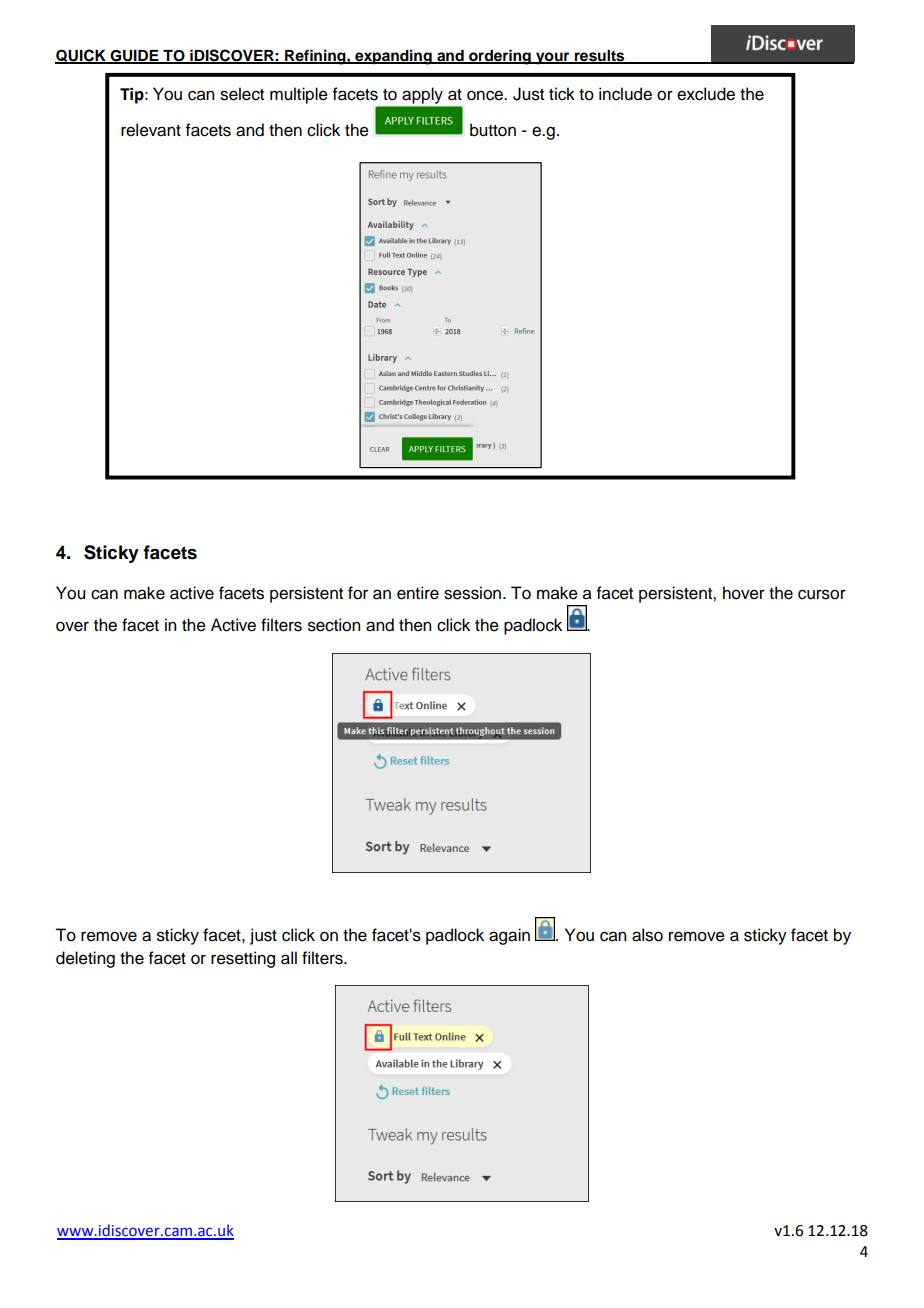  I want to click on exclude, so click(706, 94).
